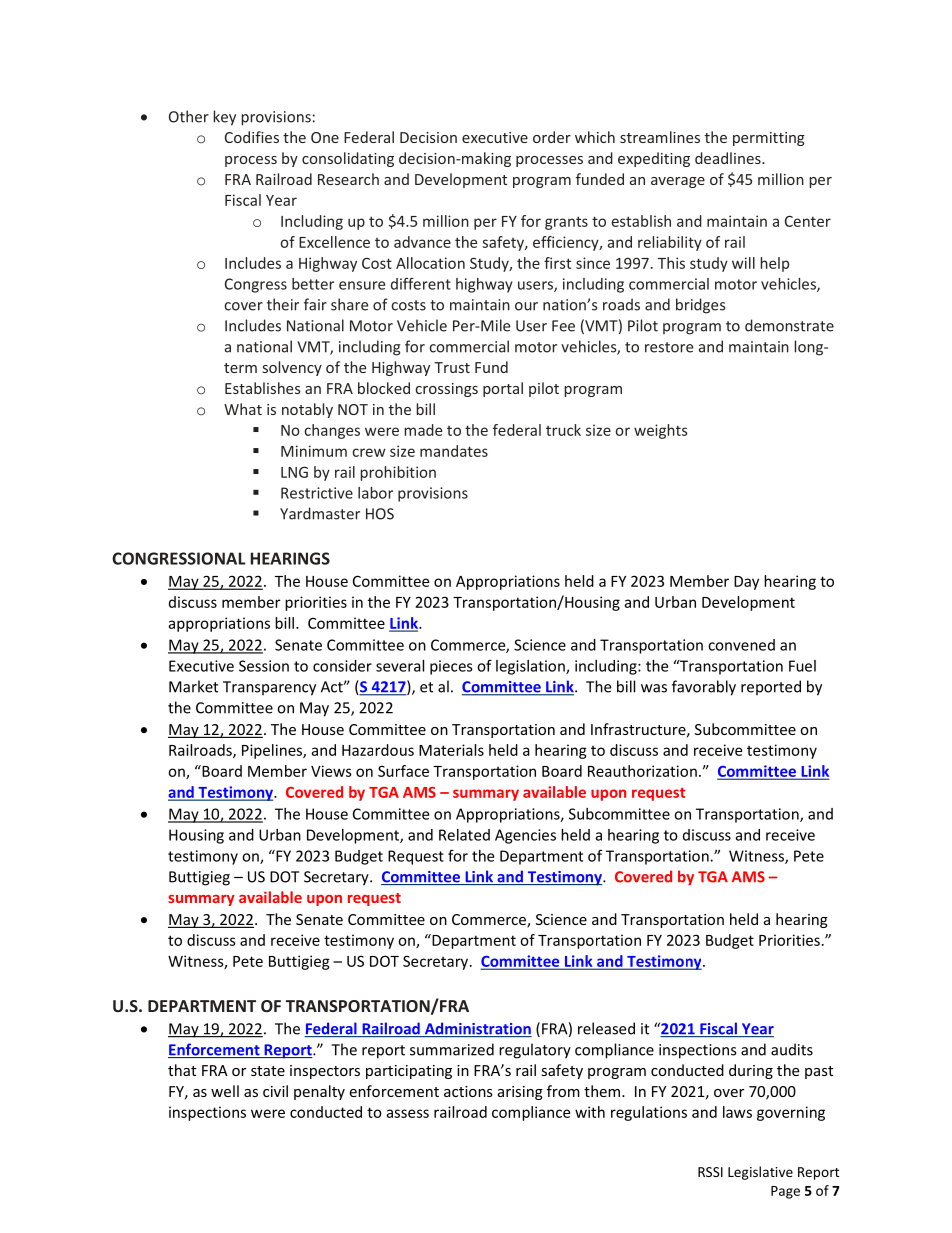  What do you see at coordinates (552, 137) in the document?
I see `order` at bounding box center [552, 137].
